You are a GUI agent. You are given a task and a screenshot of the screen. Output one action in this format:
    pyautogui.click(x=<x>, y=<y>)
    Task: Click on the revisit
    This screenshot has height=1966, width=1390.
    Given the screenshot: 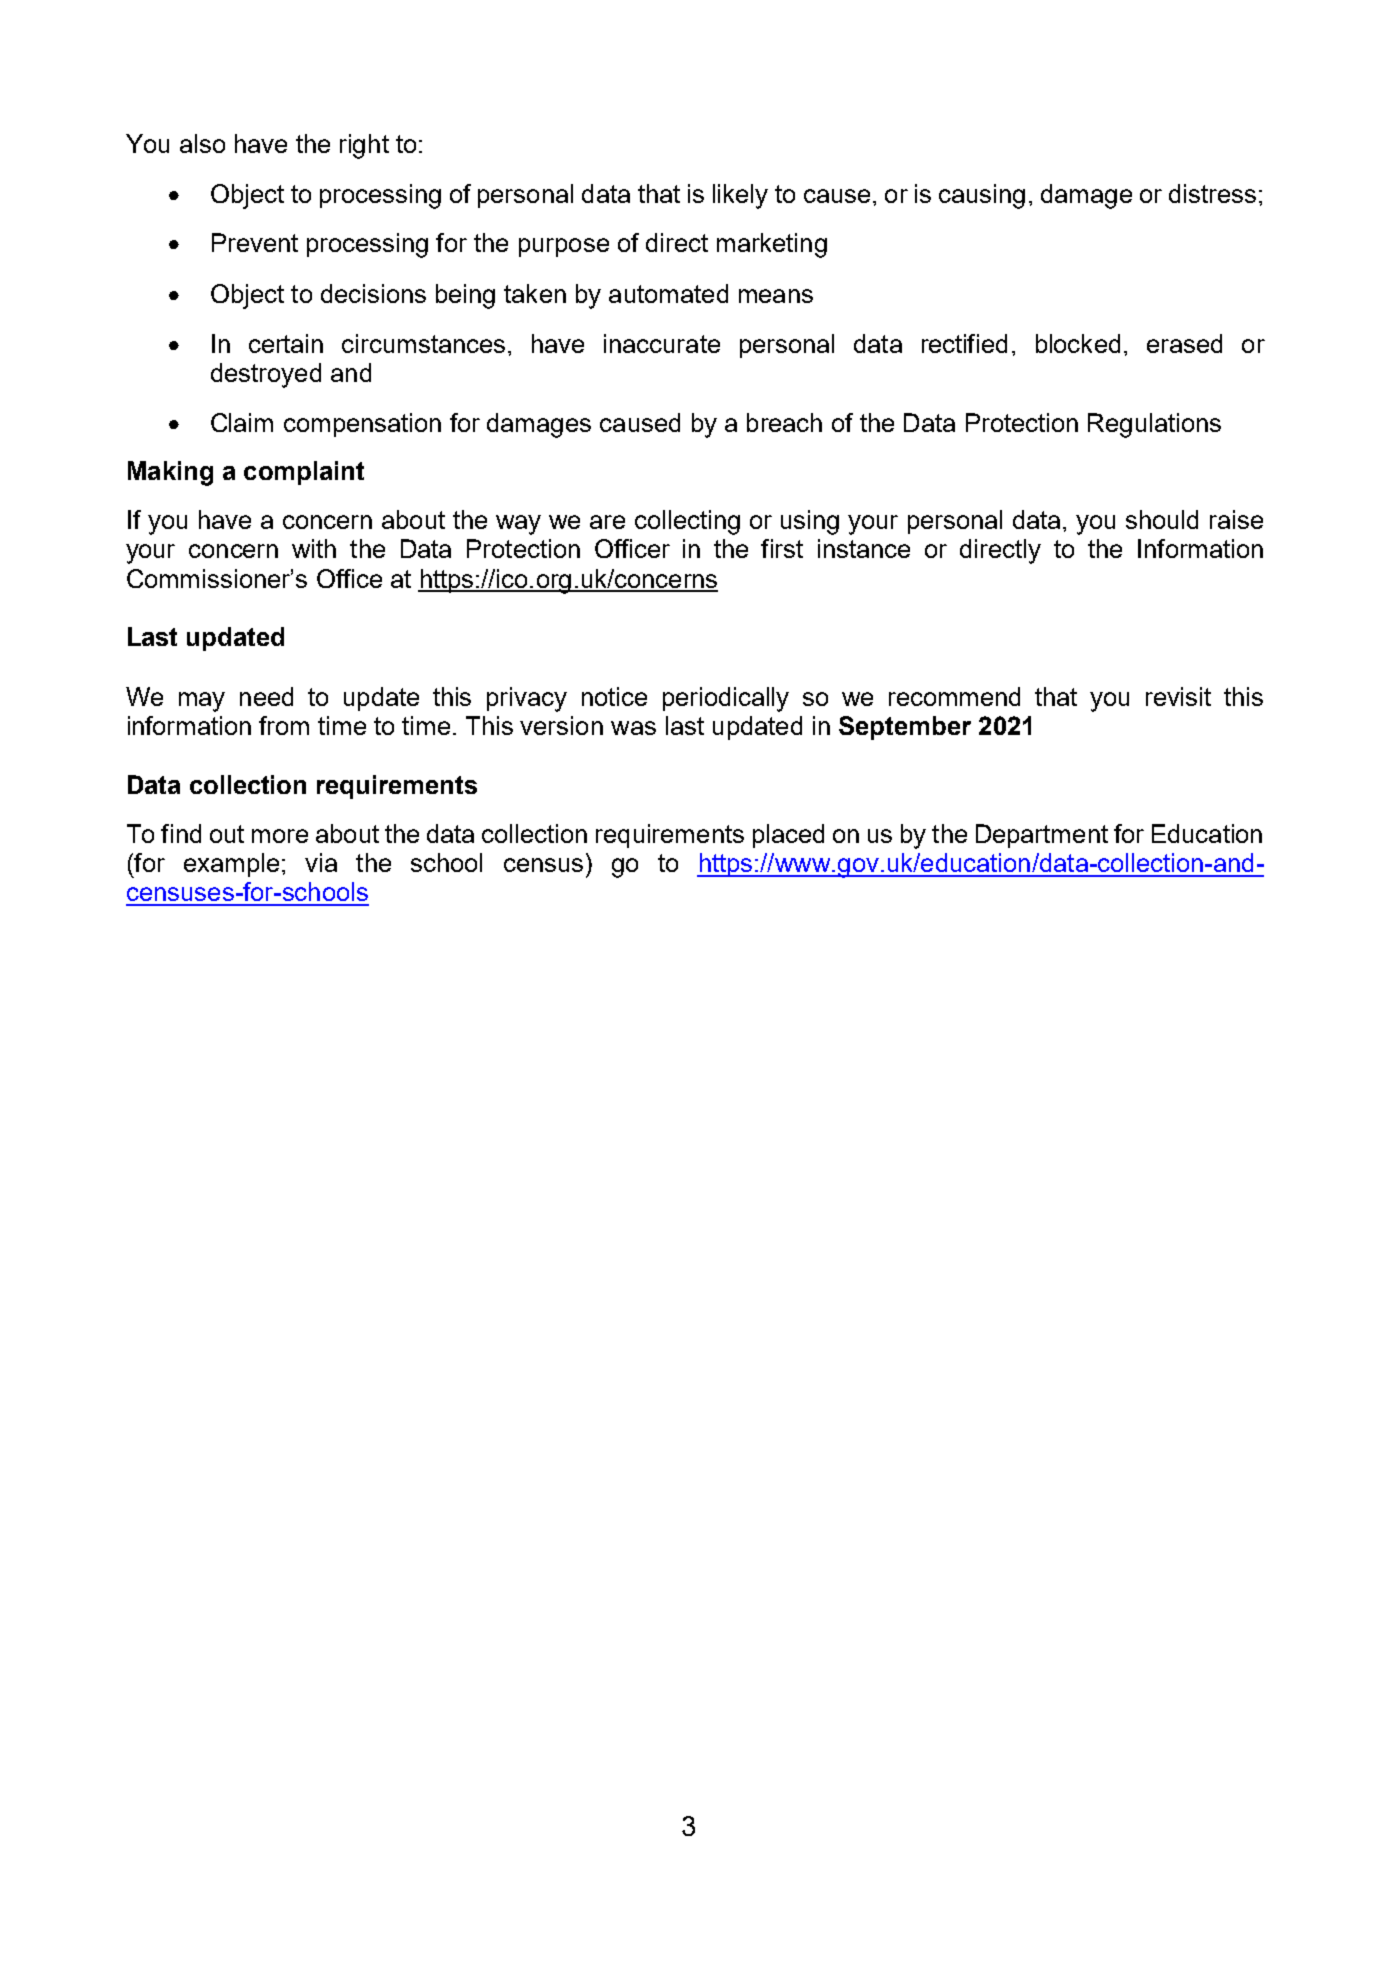 What is the action you would take?
    pyautogui.click(x=1178, y=696)
